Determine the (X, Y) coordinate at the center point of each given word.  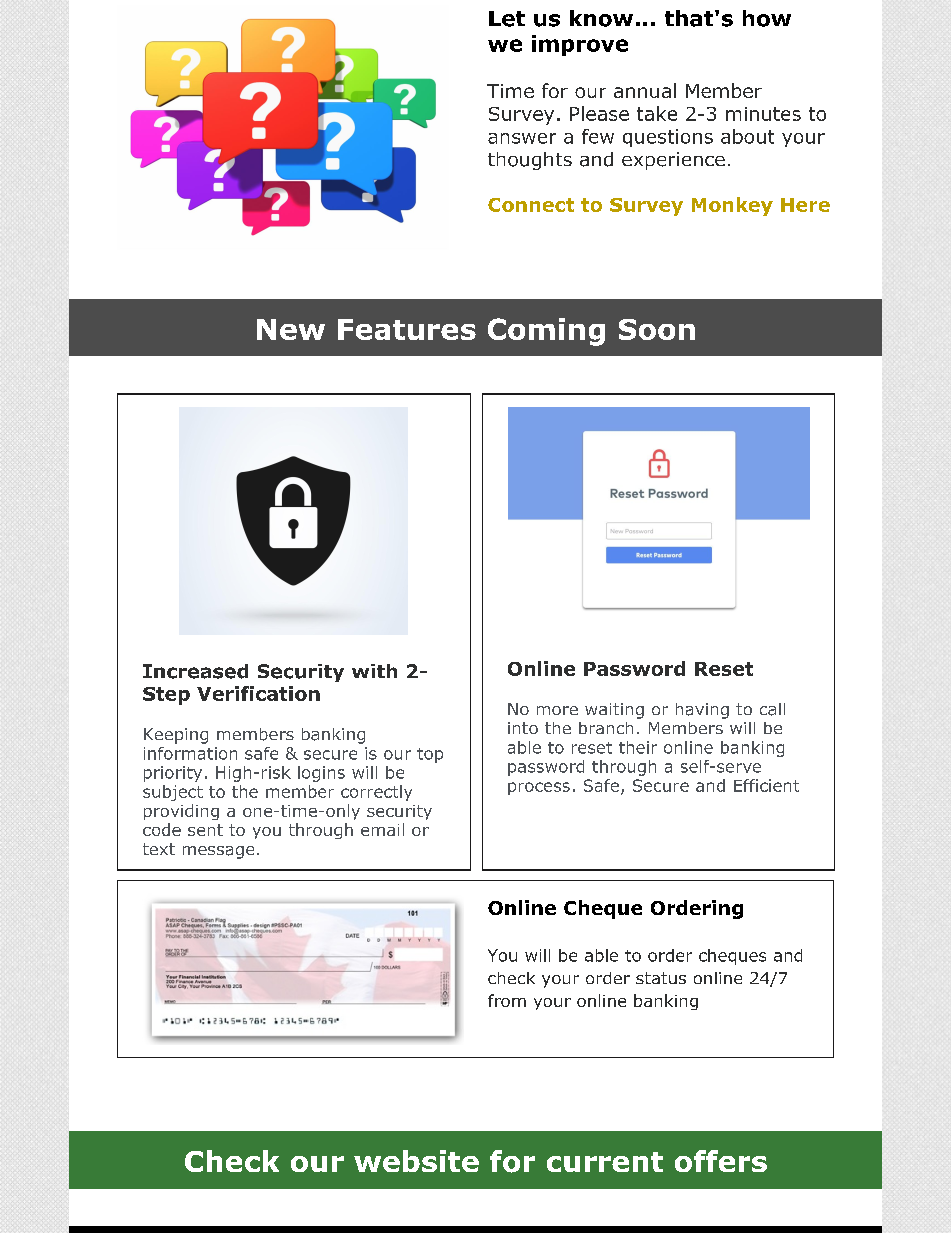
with (374, 671)
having (702, 711)
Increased (195, 671)
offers (721, 1161)
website (416, 1161)
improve (580, 45)
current (605, 1162)
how (767, 18)
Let (507, 19)
